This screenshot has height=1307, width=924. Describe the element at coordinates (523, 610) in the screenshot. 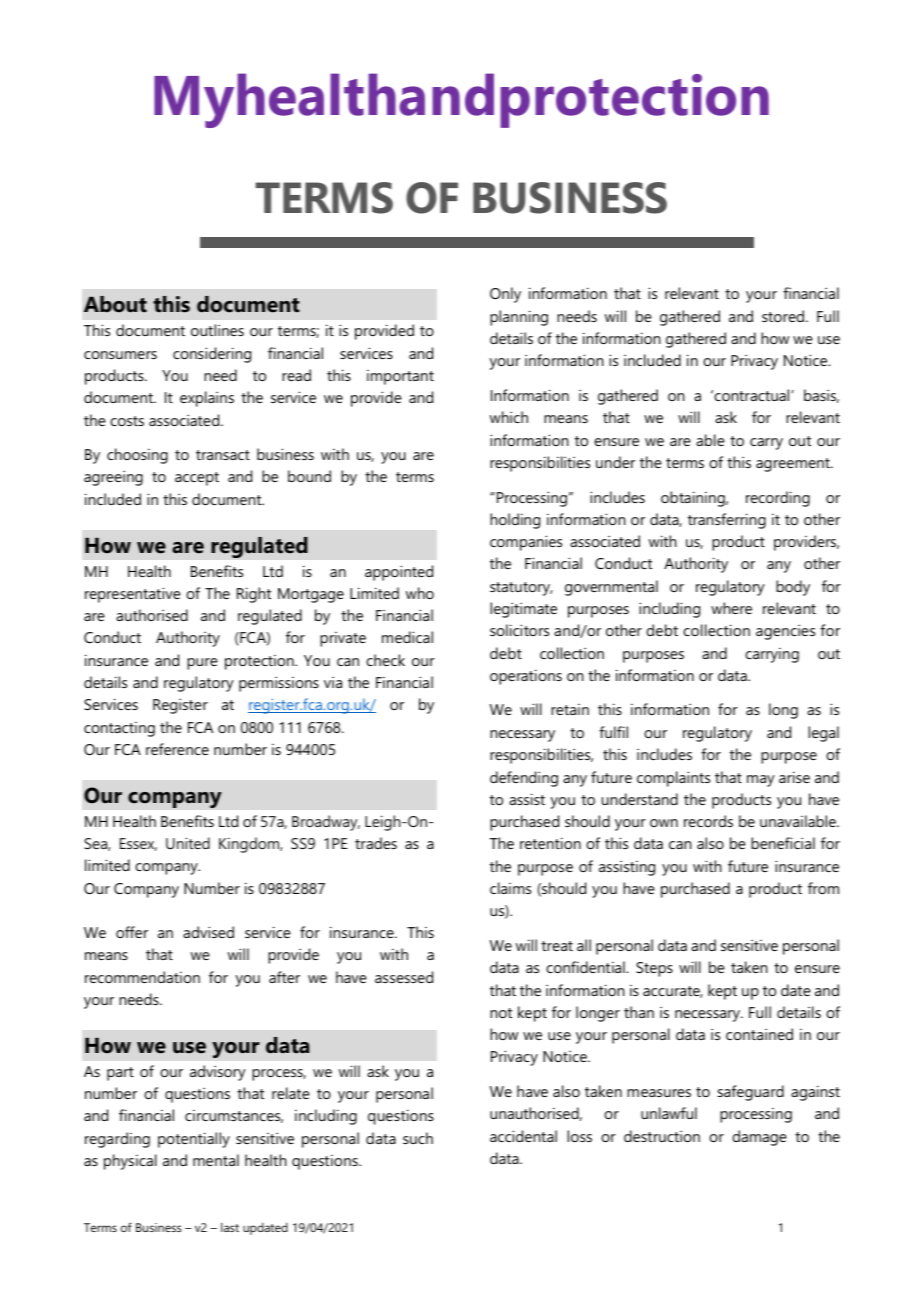

I see `legitimate` at that location.
